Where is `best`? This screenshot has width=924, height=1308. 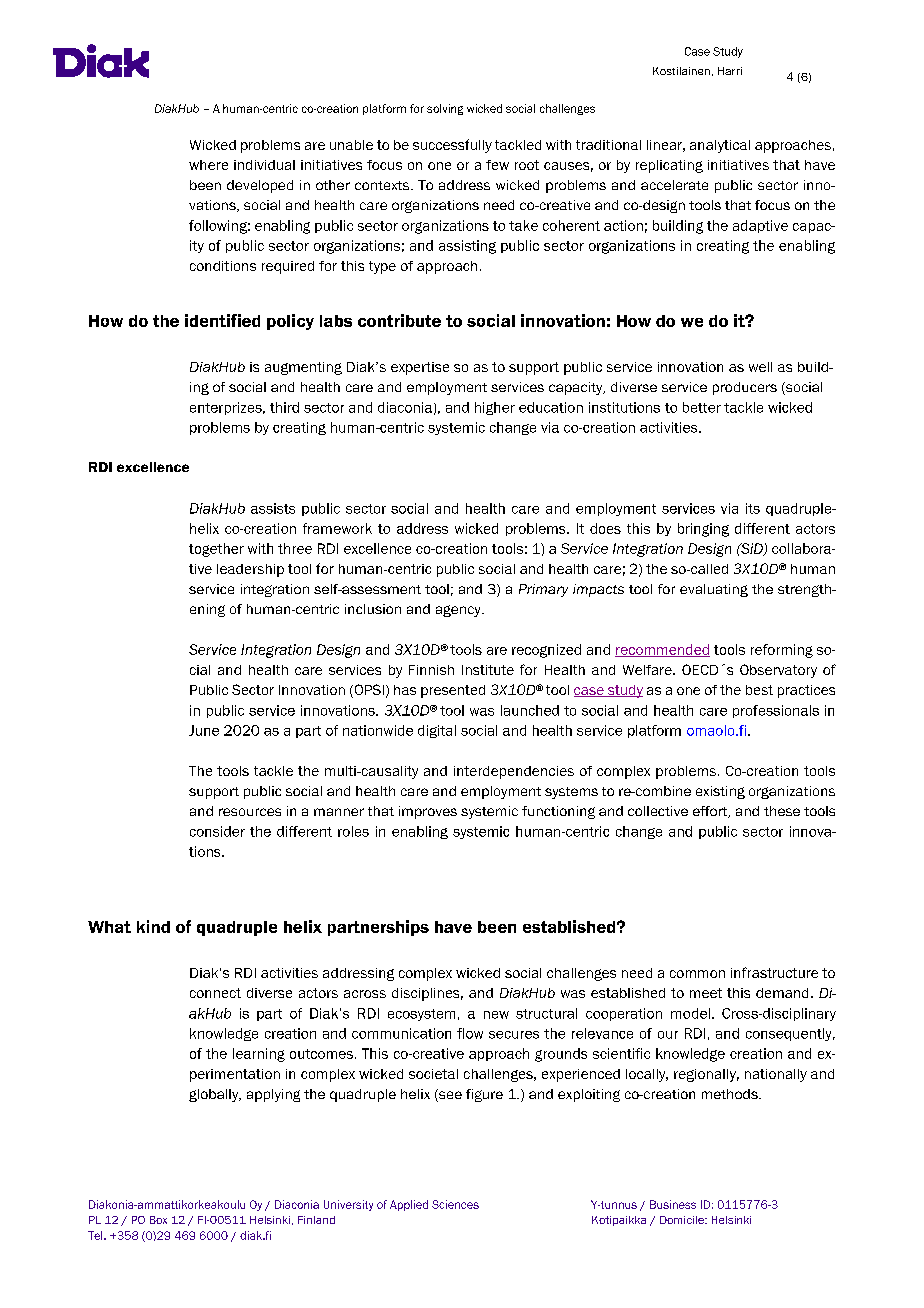 best is located at coordinates (759, 690).
